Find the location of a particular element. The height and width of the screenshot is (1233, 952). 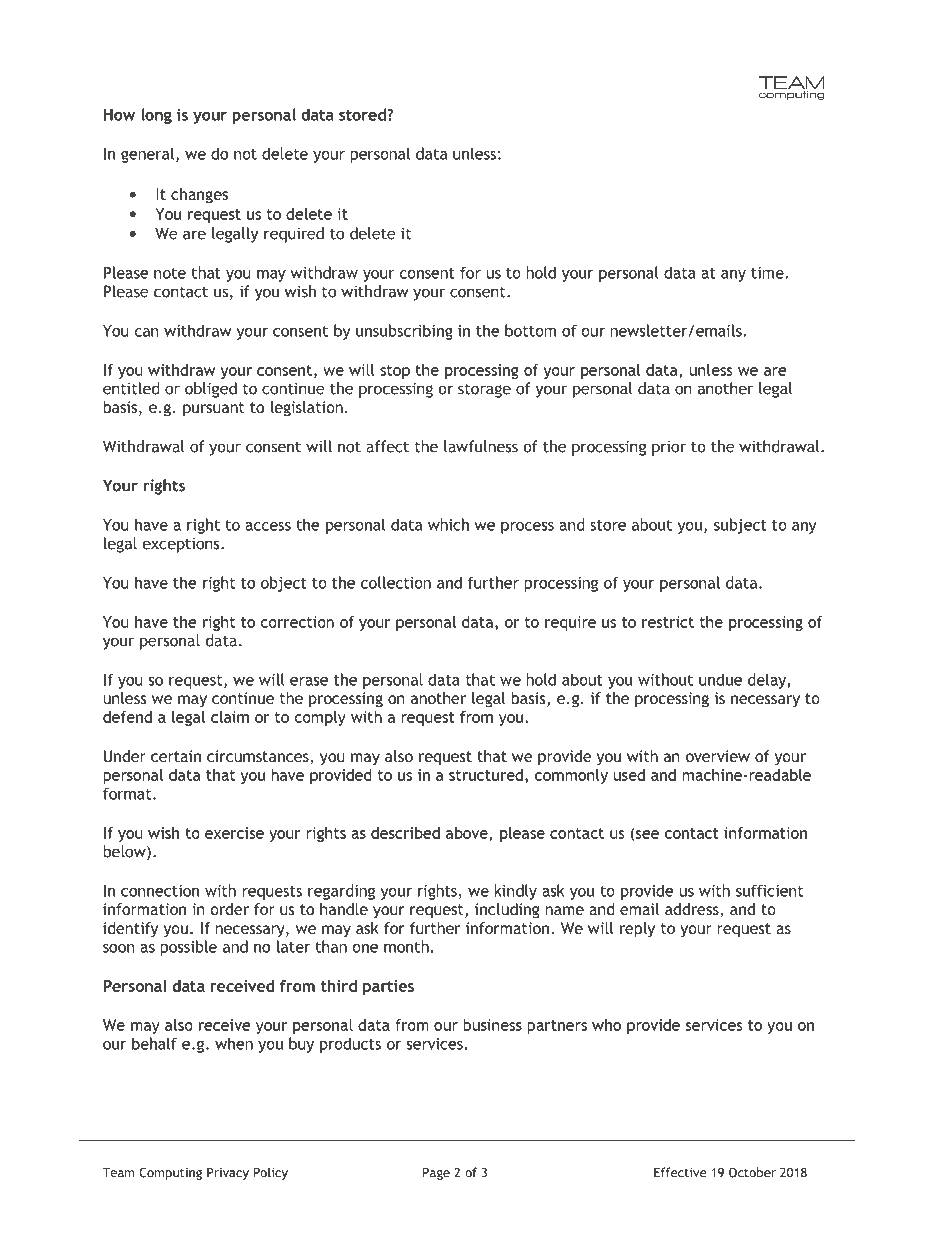

Computing is located at coordinates (170, 1173).
